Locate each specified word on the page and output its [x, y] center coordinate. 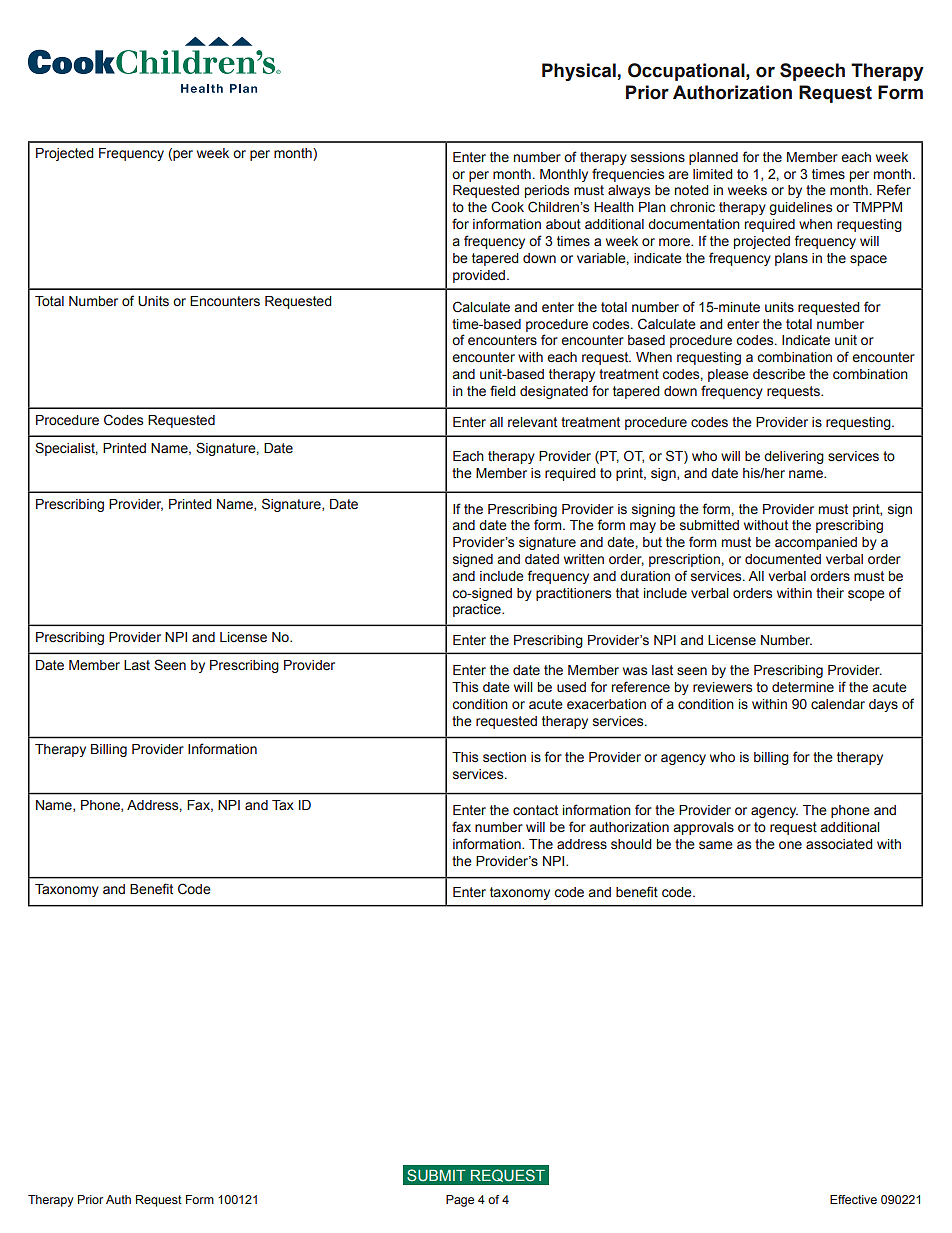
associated [839, 844]
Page [460, 1201]
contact [535, 810]
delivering [794, 457]
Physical [579, 72]
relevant [532, 422]
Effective [853, 1199]
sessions [658, 157]
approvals [704, 828]
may [643, 527]
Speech [812, 72]
